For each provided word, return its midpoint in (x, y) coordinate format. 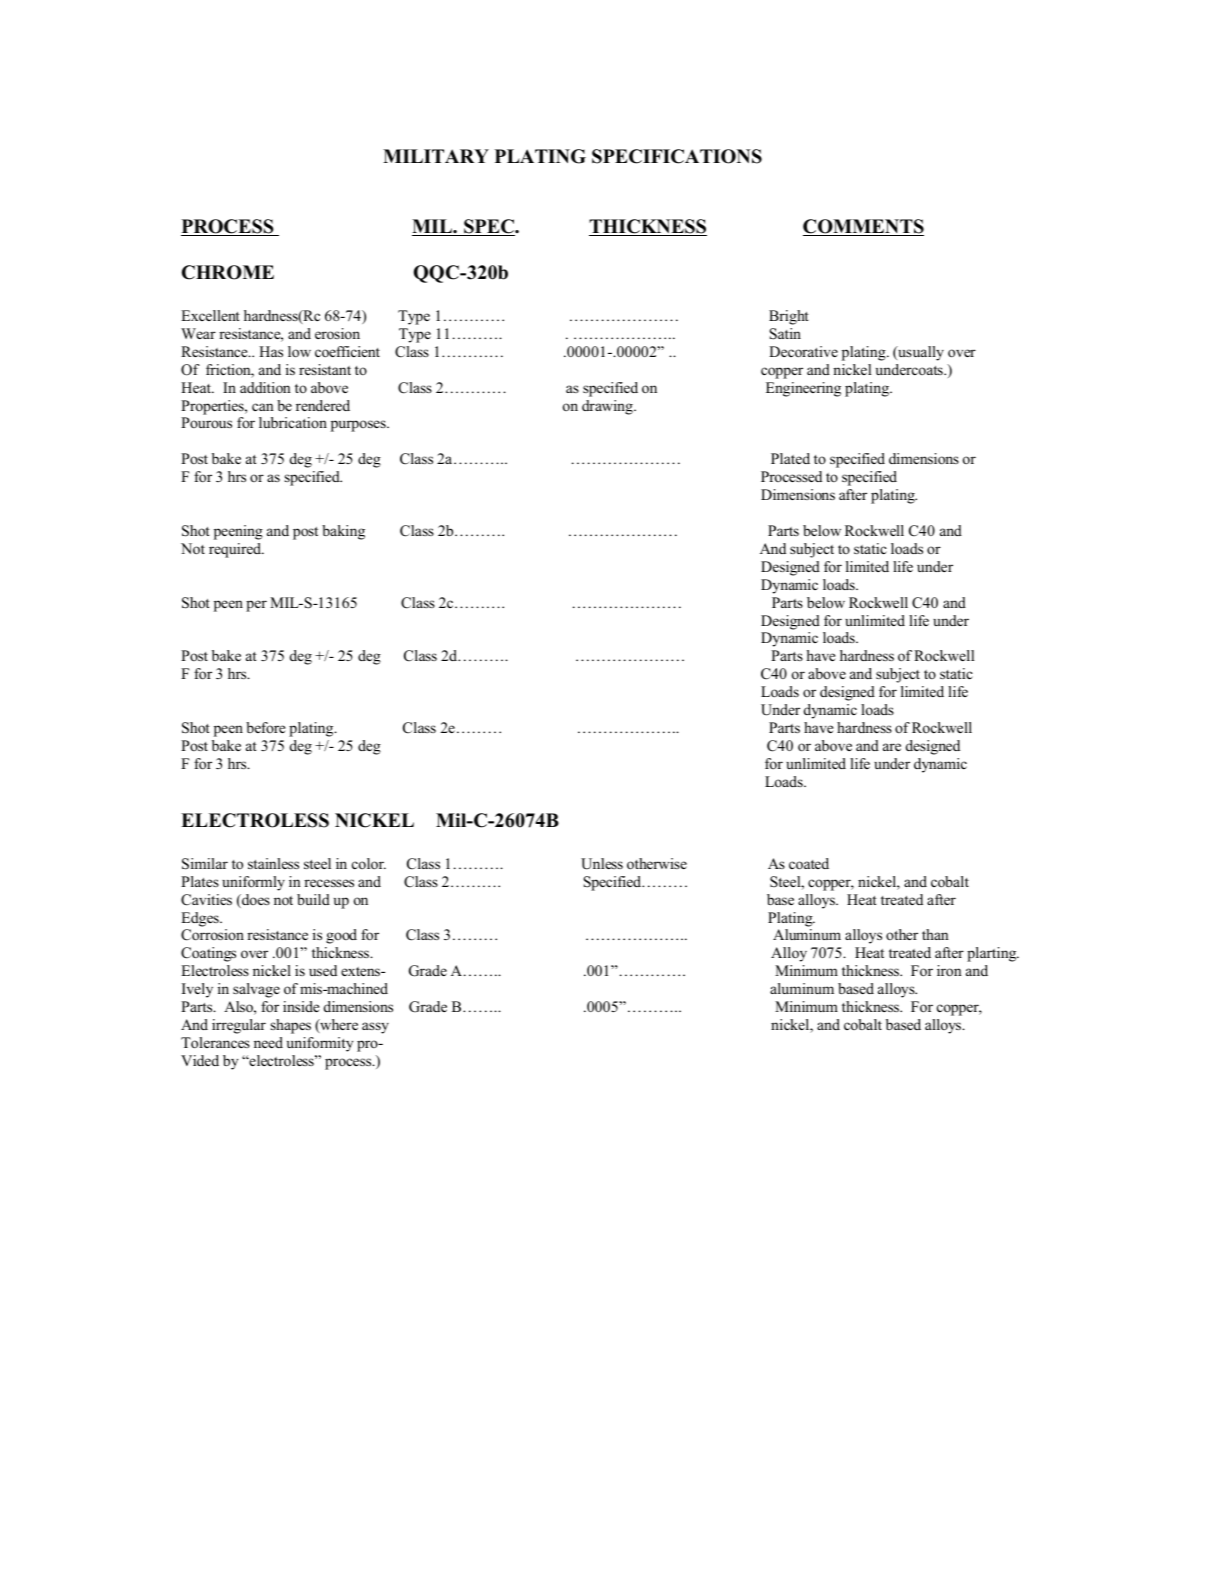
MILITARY (436, 156)
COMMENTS (863, 227)
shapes (291, 1026)
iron (949, 970)
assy (375, 1028)
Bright (789, 317)
